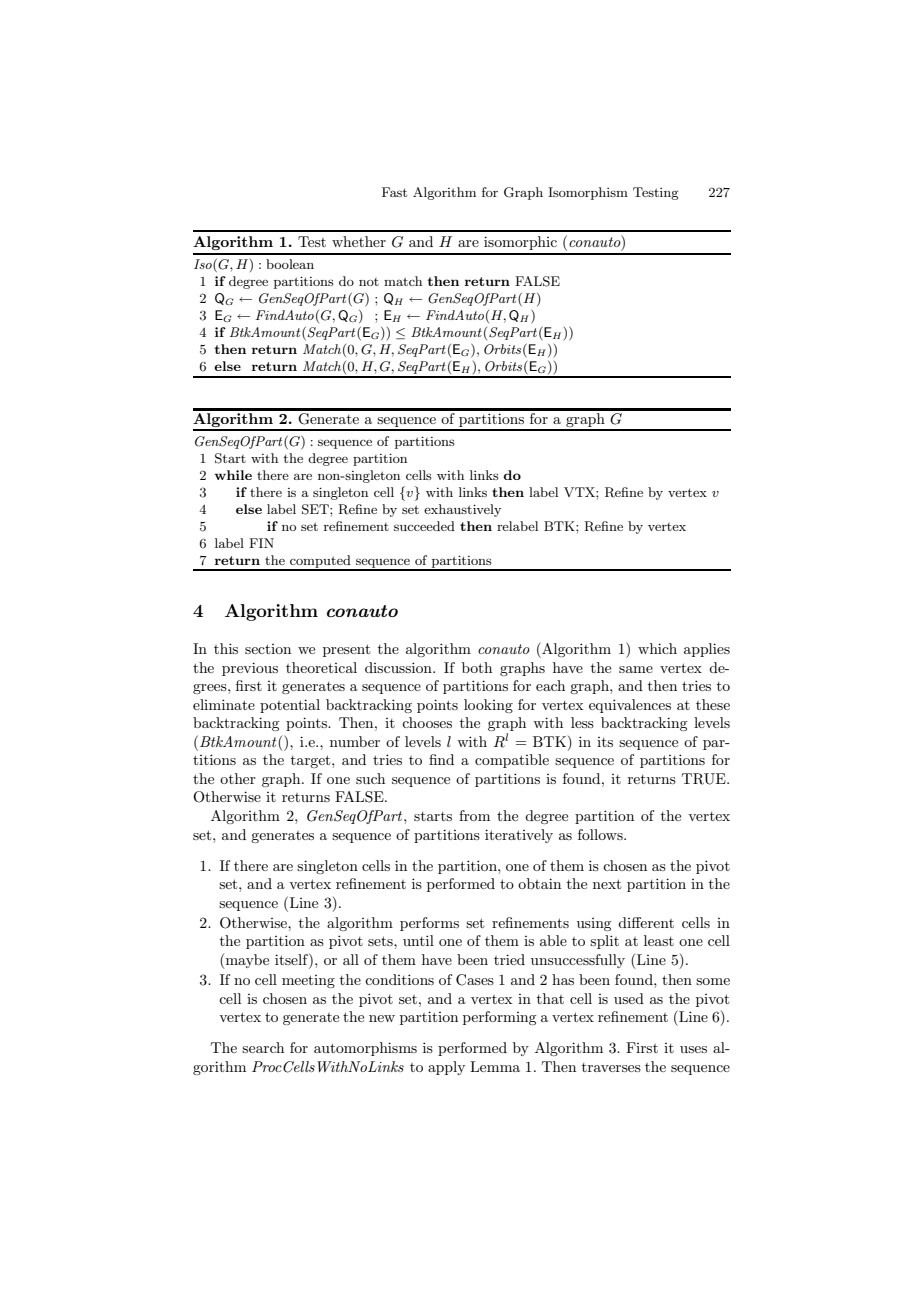  What do you see at coordinates (290, 264) in the page?
I see `boolean` at bounding box center [290, 264].
